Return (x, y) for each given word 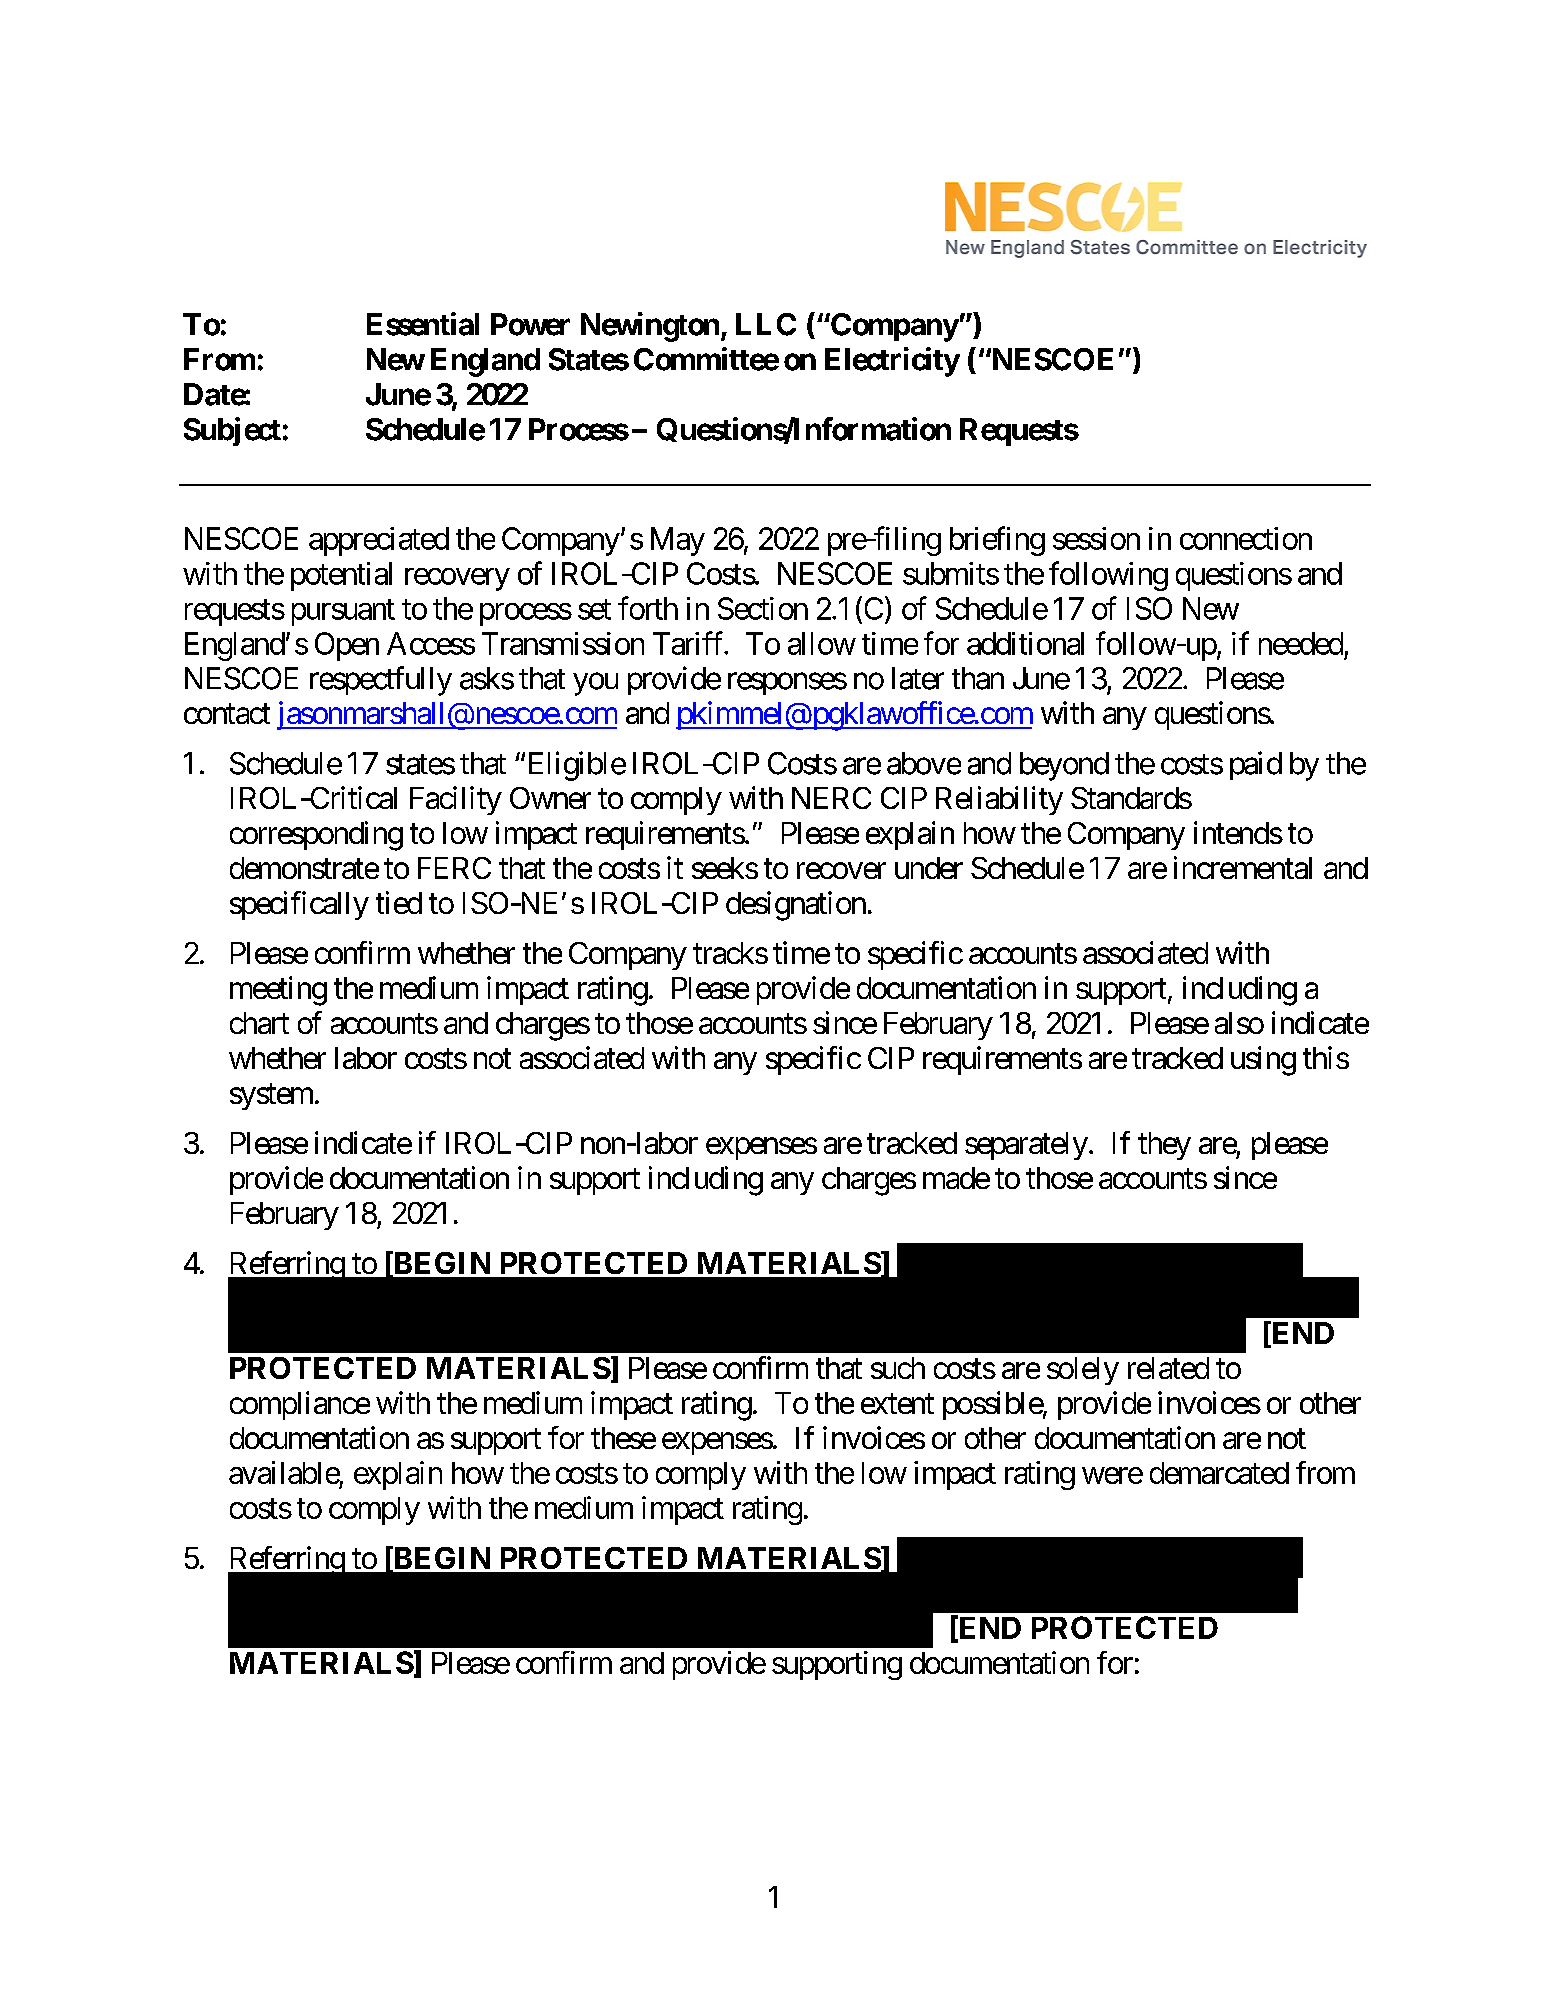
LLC (766, 324)
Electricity (892, 362)
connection (1246, 538)
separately (1026, 1146)
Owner (550, 798)
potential (341, 576)
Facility (456, 800)
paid (1256, 765)
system (271, 1097)
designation (796, 906)
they (1164, 1146)
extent (897, 1404)
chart (259, 1023)
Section (763, 608)
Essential (423, 324)
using (1263, 1061)
